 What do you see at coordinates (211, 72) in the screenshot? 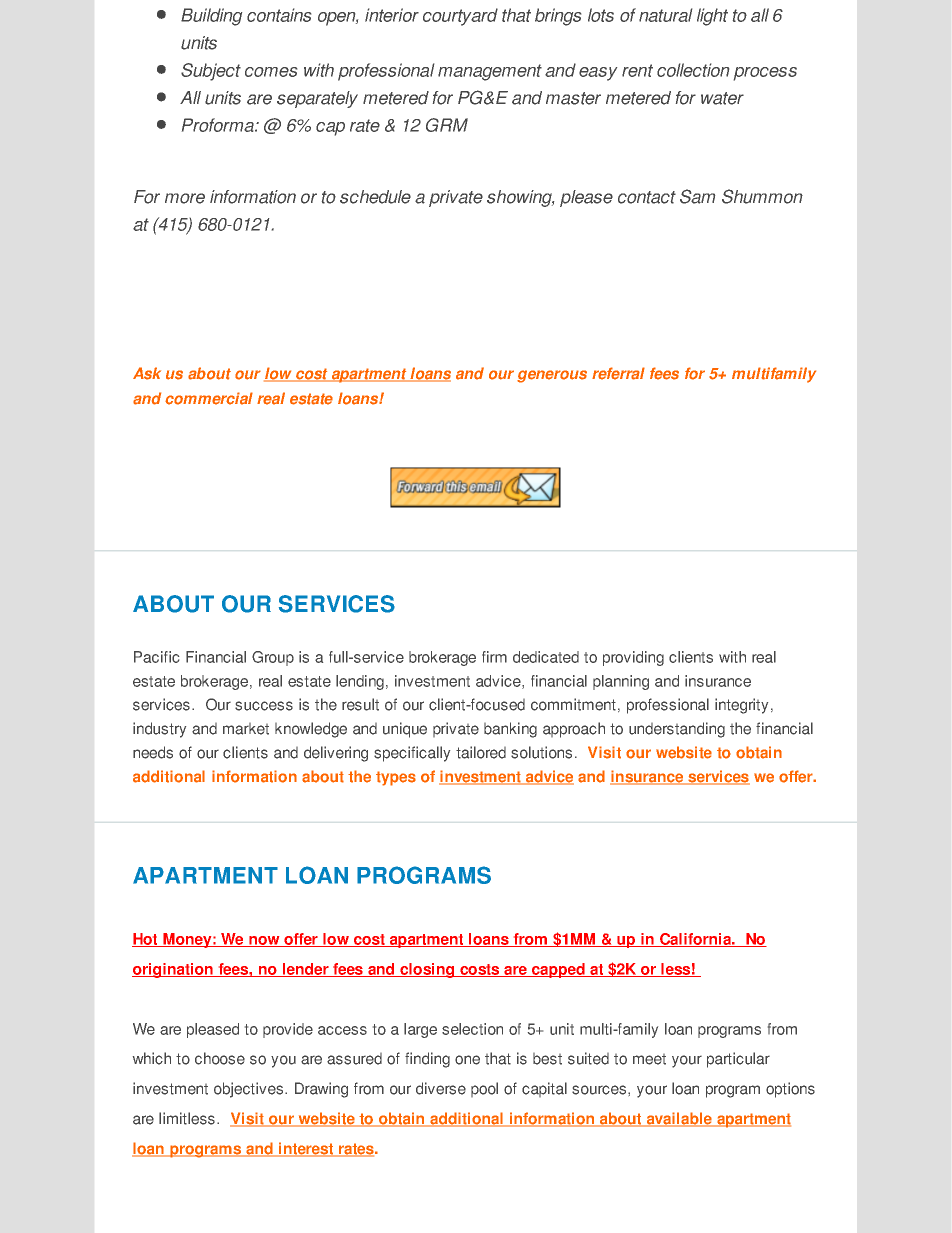
I see `Subject` at bounding box center [211, 72].
